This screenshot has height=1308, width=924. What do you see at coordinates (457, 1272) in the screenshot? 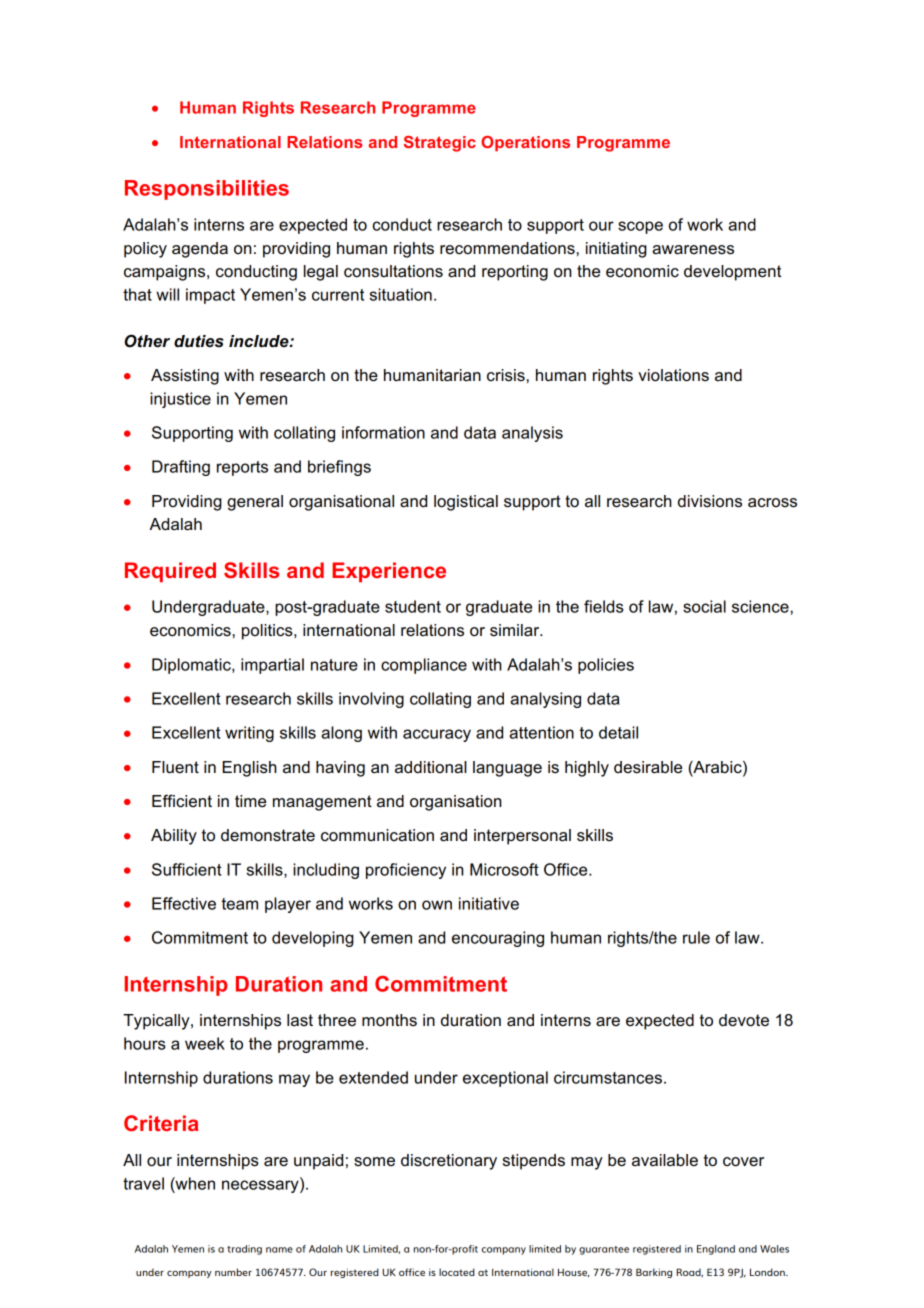
I see `located` at bounding box center [457, 1272].
